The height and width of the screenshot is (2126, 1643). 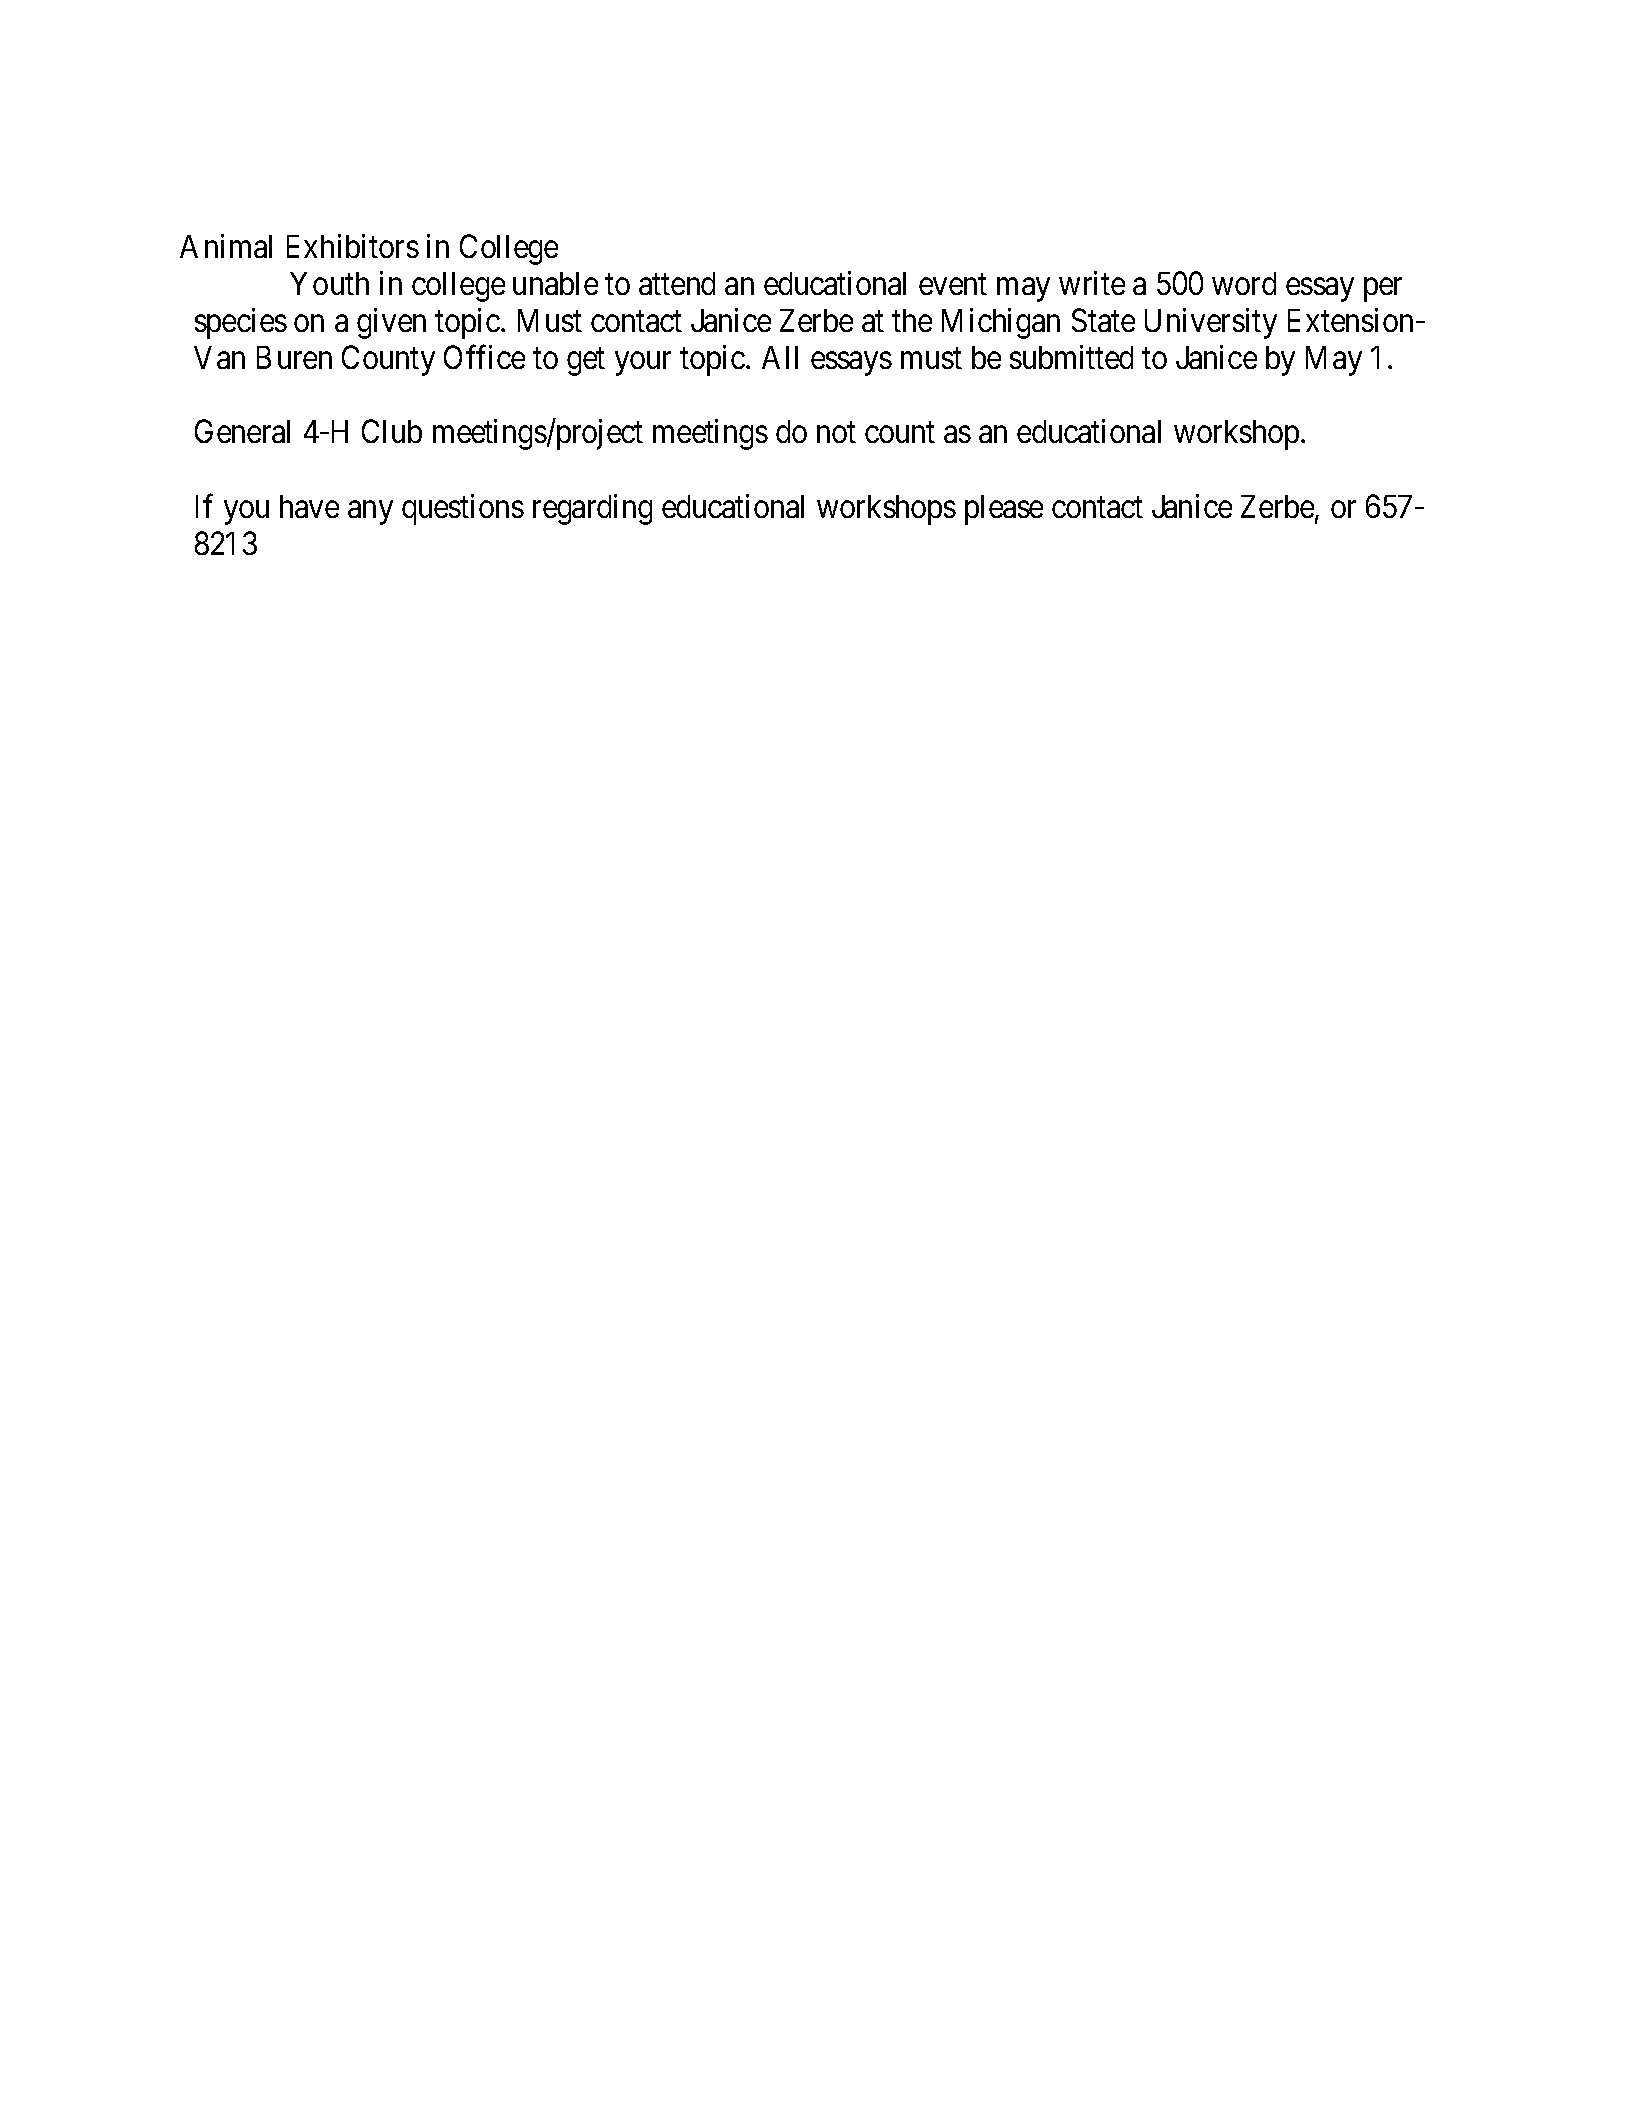 What do you see at coordinates (780, 357) in the screenshot?
I see `All` at bounding box center [780, 357].
